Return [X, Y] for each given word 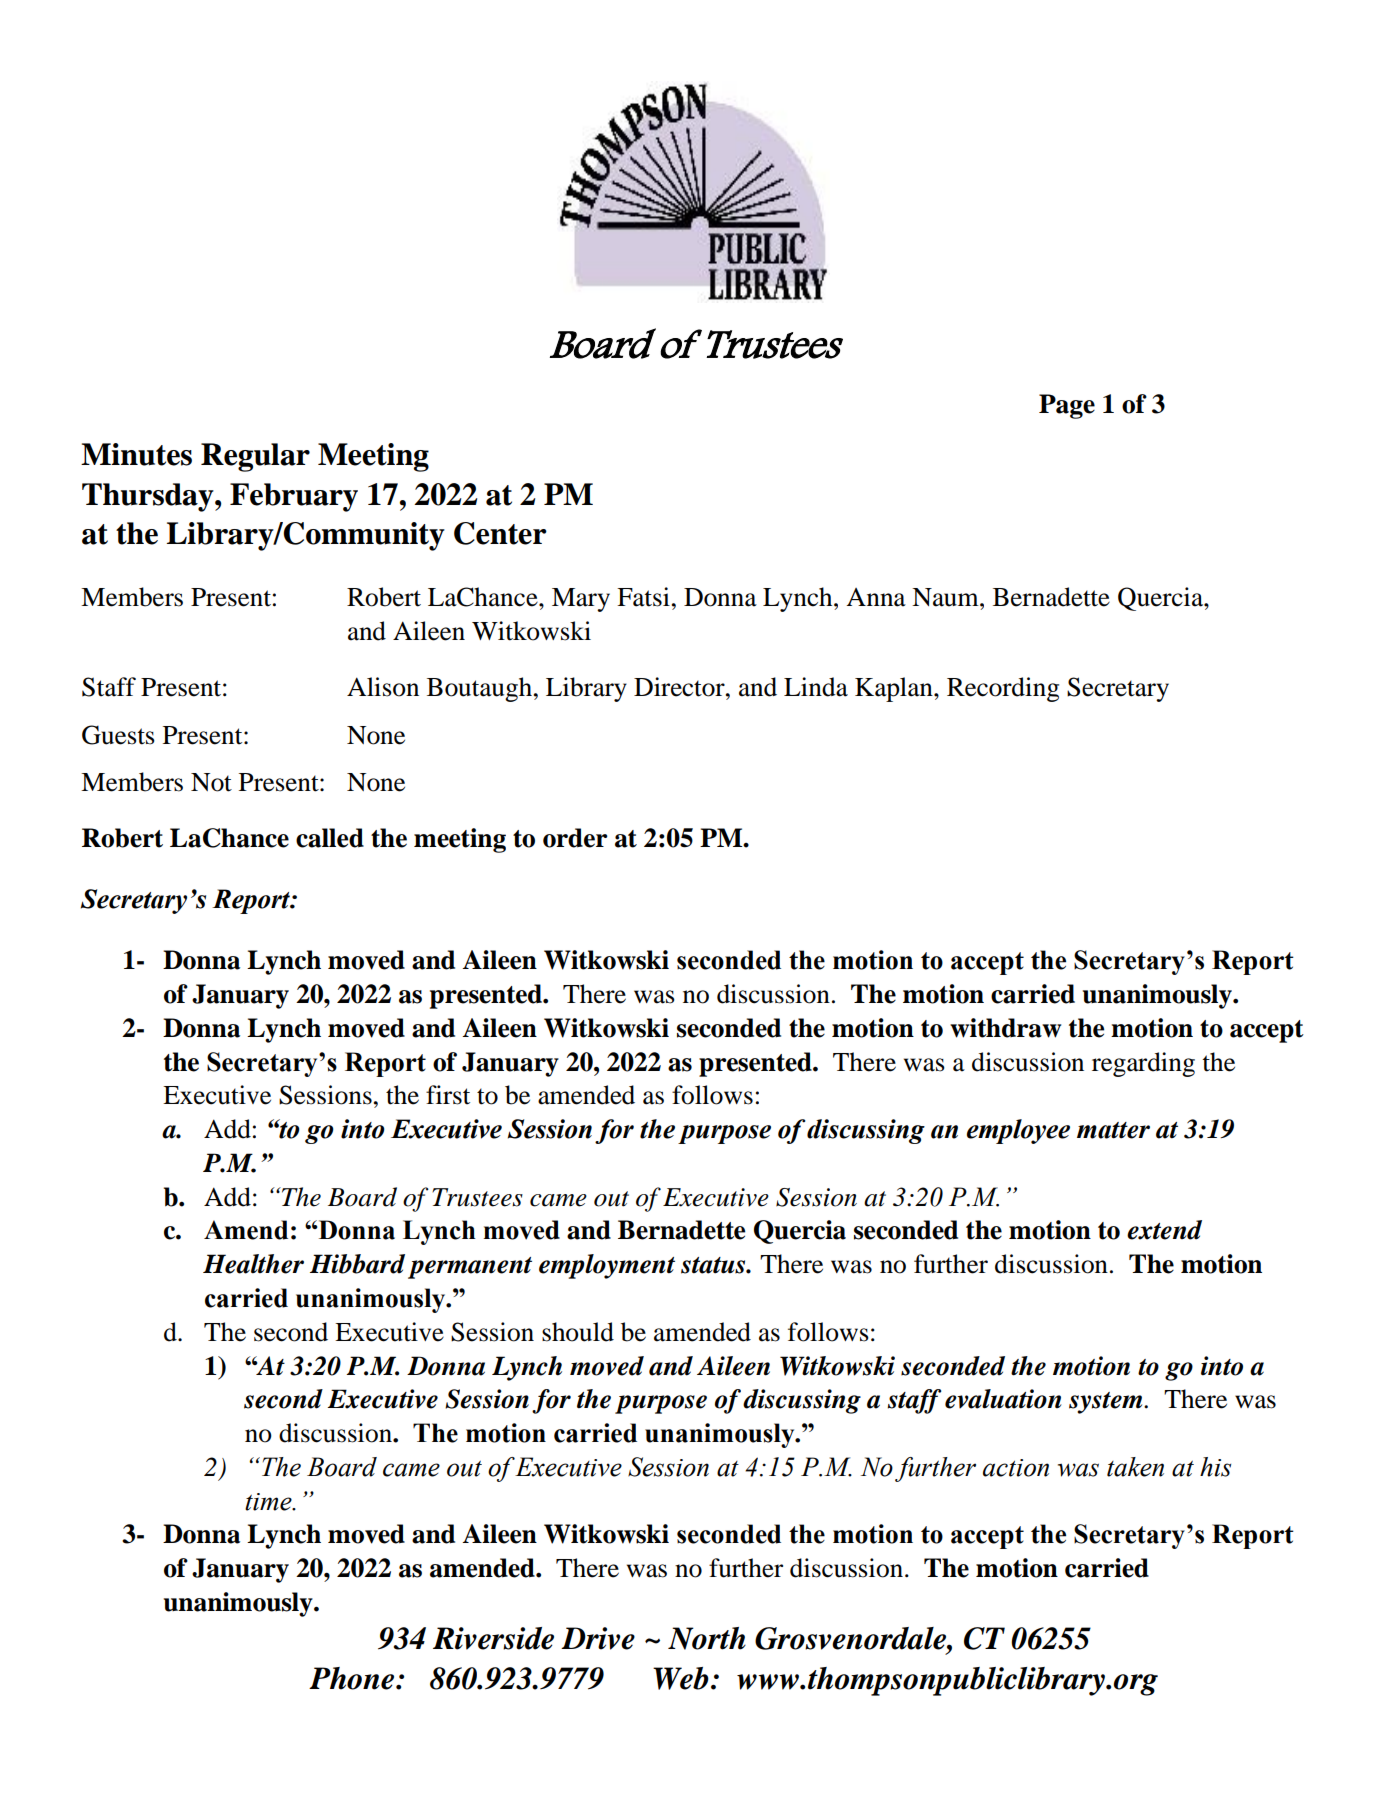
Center [500, 533]
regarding [1143, 1064]
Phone [353, 1678]
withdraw [1005, 1028]
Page [1067, 406]
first [448, 1095]
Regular [255, 457]
